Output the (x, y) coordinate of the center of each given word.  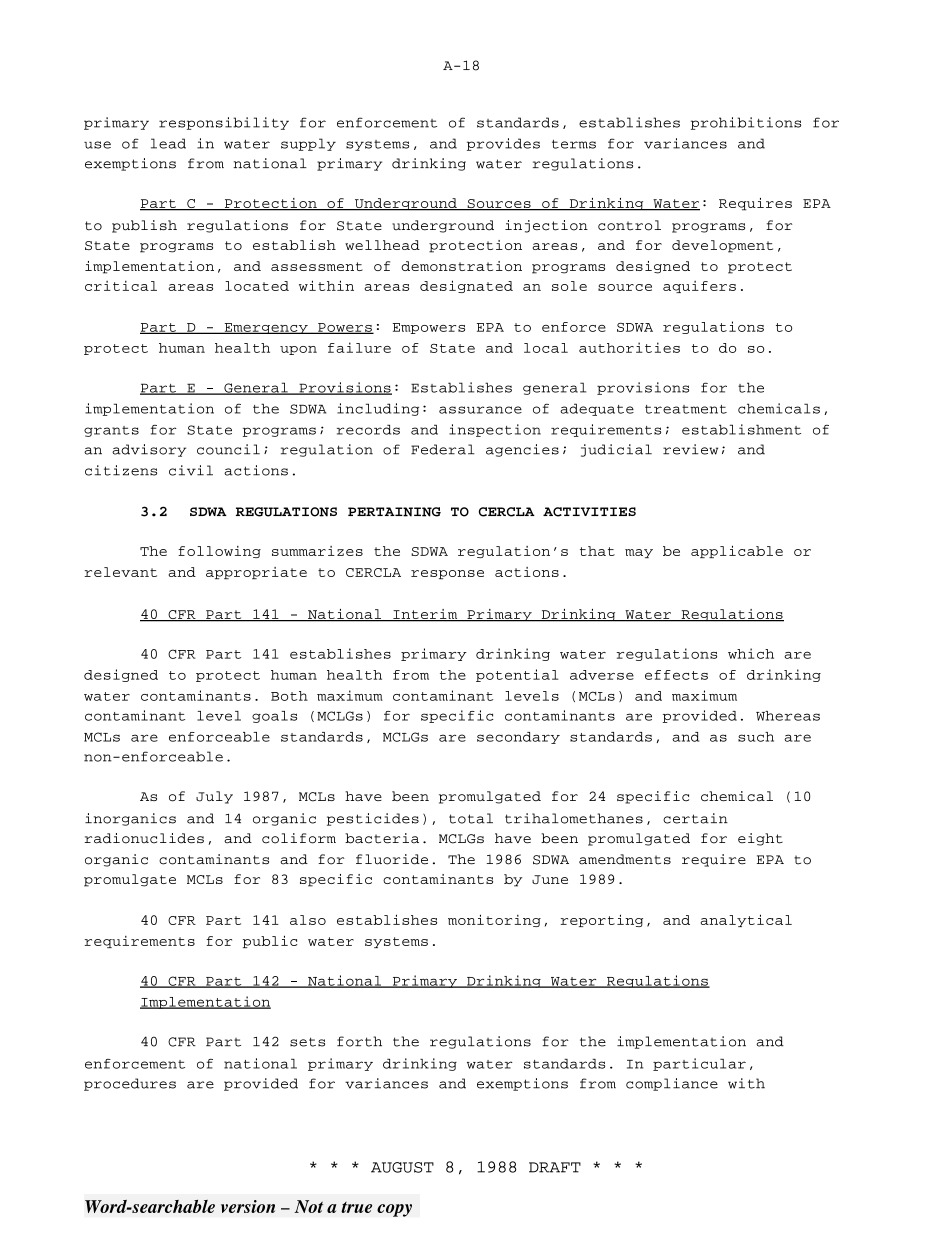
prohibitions (746, 123)
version (248, 1206)
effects (676, 675)
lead (168, 143)
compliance (672, 1084)
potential (517, 675)
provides (503, 144)
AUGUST (402, 1167)
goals (274, 717)
